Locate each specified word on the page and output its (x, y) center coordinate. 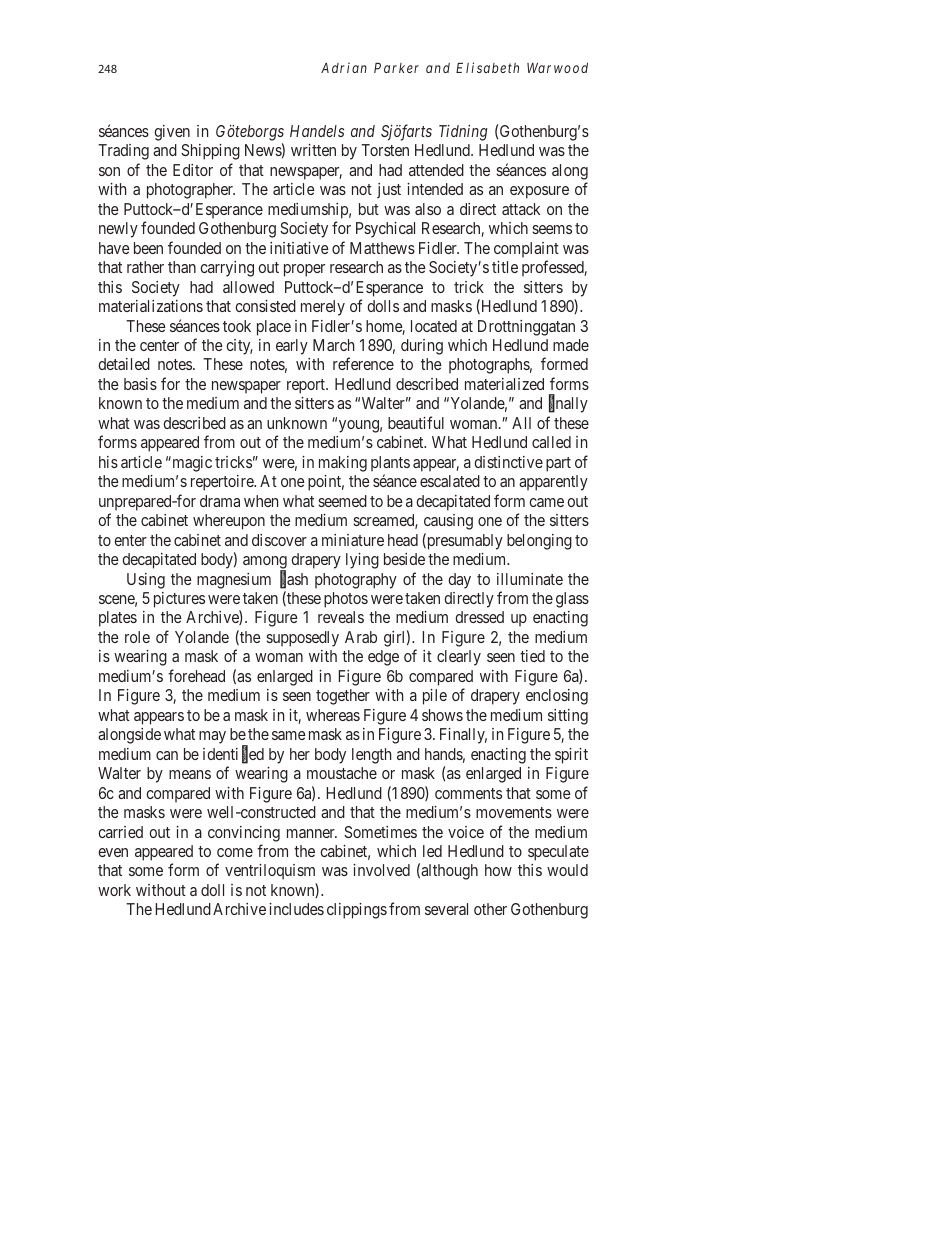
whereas (333, 715)
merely (323, 308)
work (114, 890)
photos (346, 600)
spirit (571, 756)
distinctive (508, 462)
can (167, 755)
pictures (179, 600)
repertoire (223, 483)
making (343, 464)
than (182, 267)
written (313, 150)
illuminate (530, 579)
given (172, 133)
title (505, 267)
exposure (539, 192)
